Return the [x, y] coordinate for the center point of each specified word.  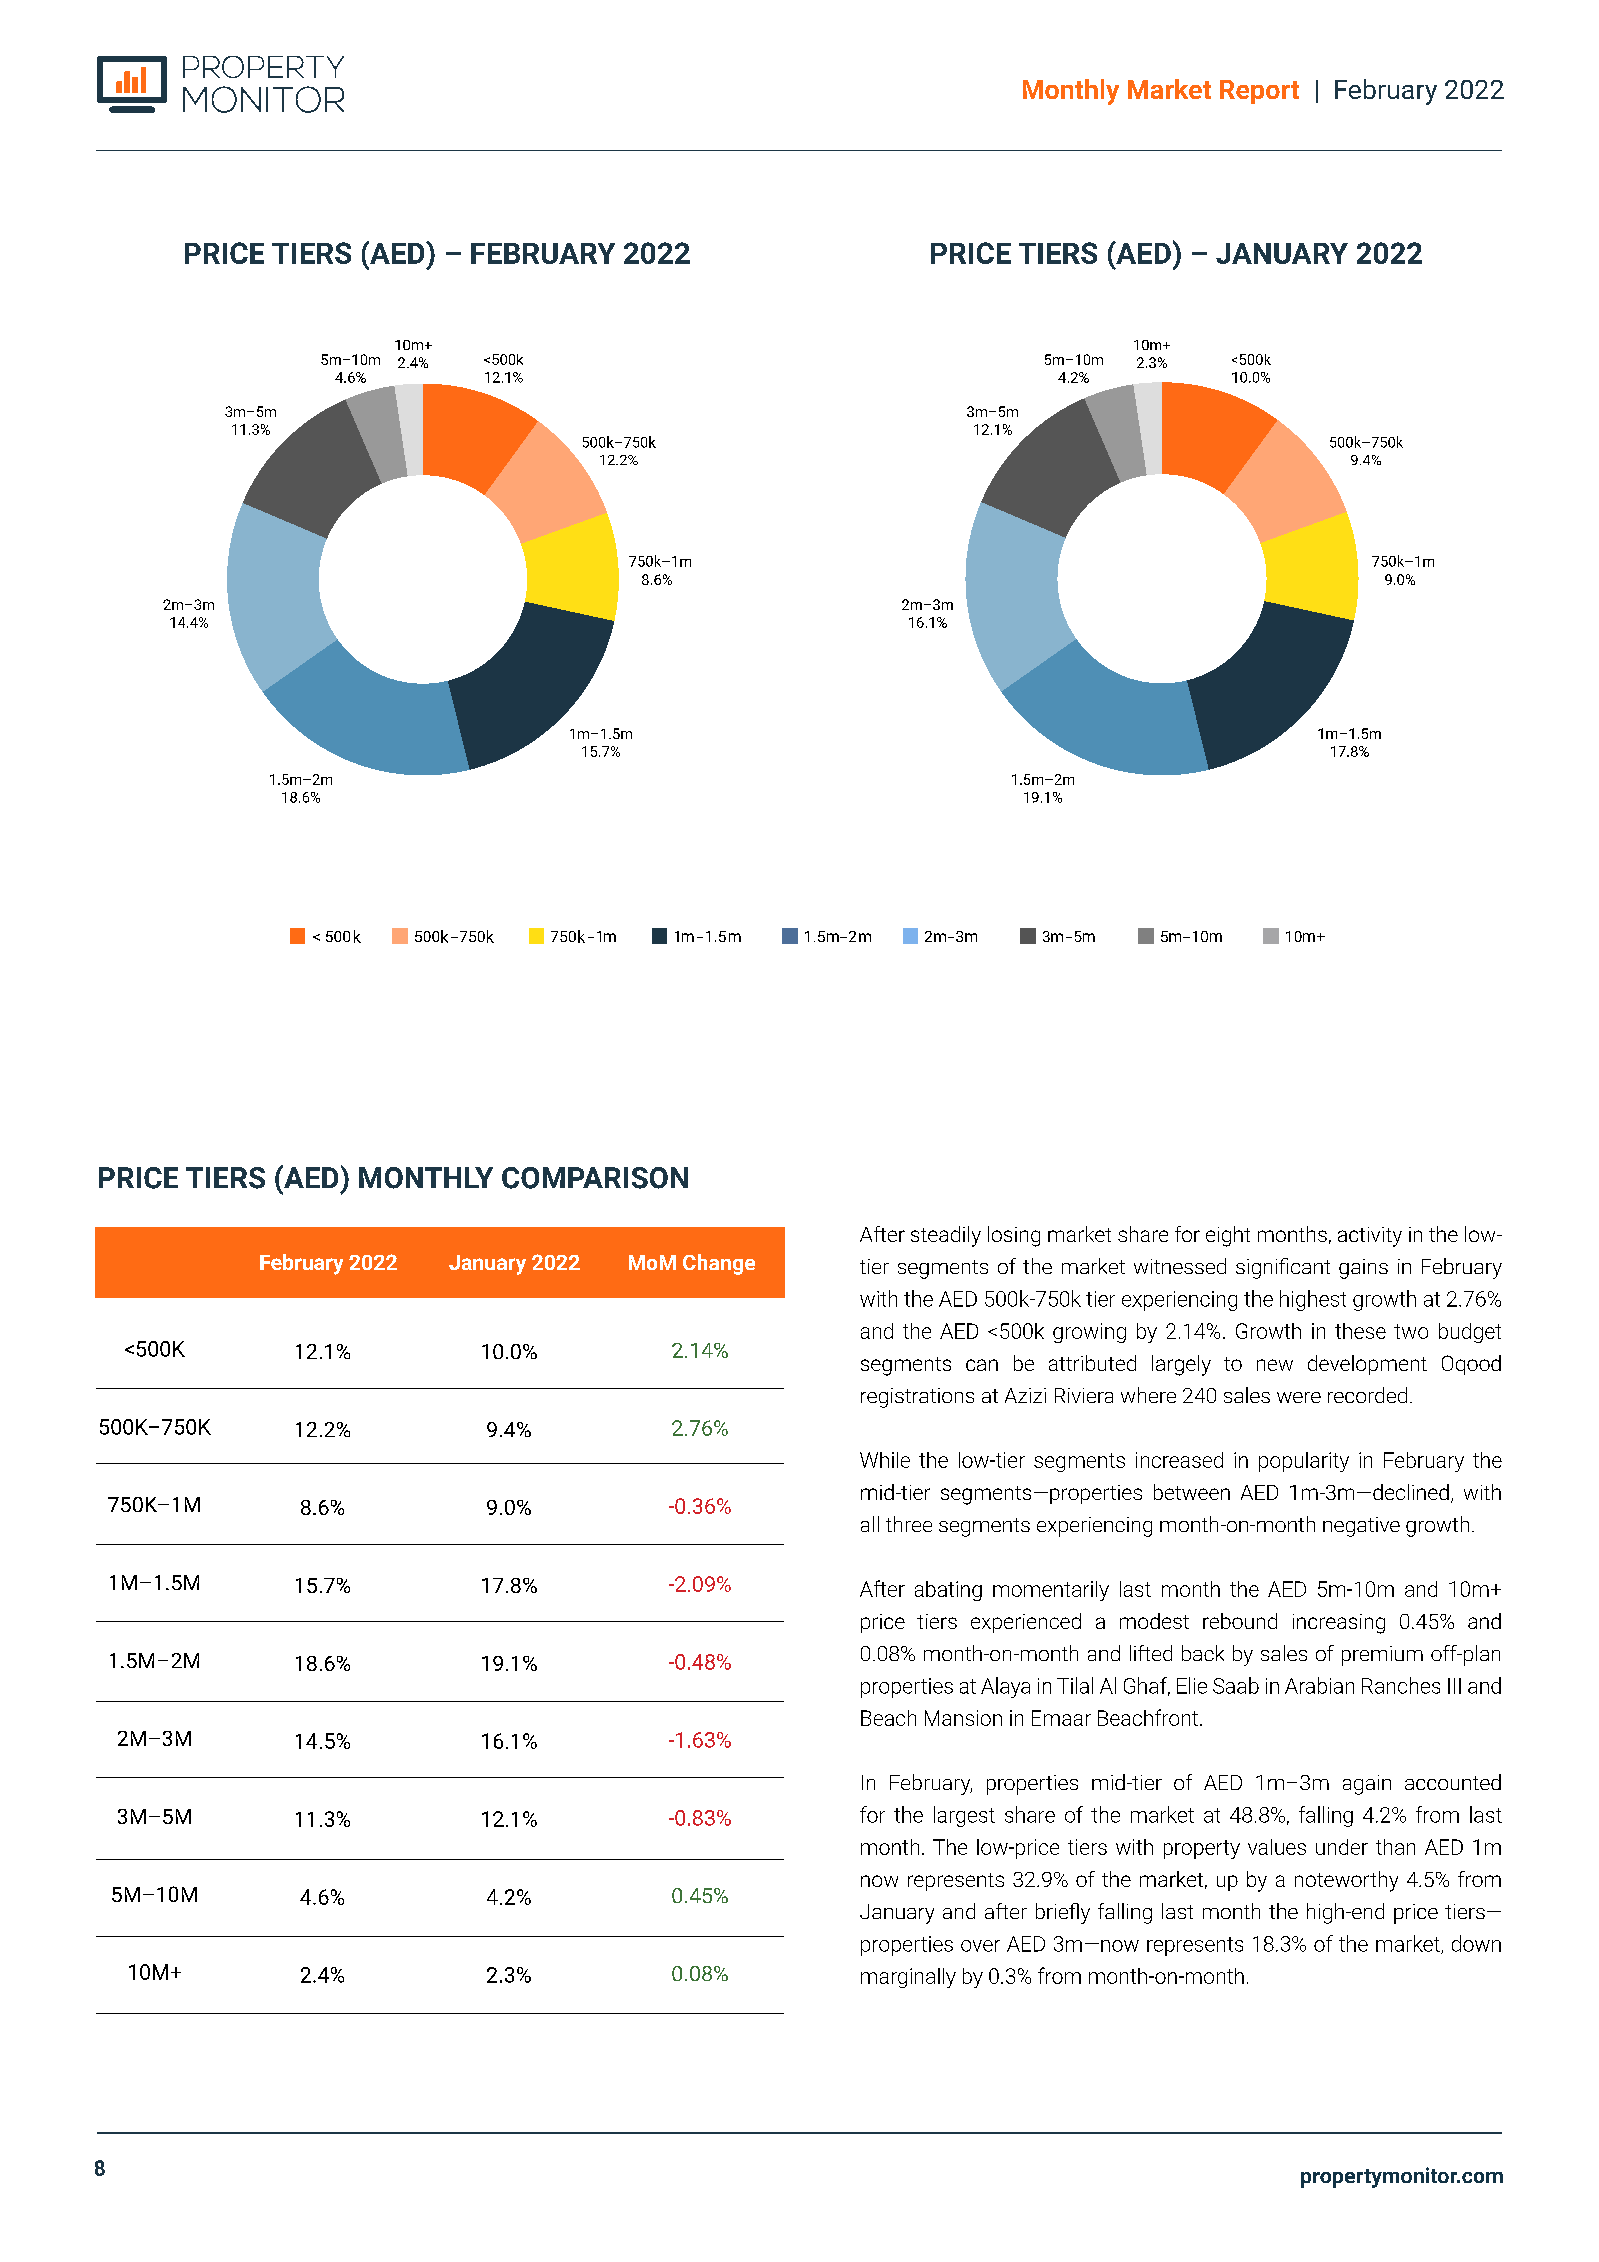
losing [1014, 1236]
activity [1370, 1237]
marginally [908, 1978]
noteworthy [1346, 1881]
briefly [1063, 1913]
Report [1259, 92]
